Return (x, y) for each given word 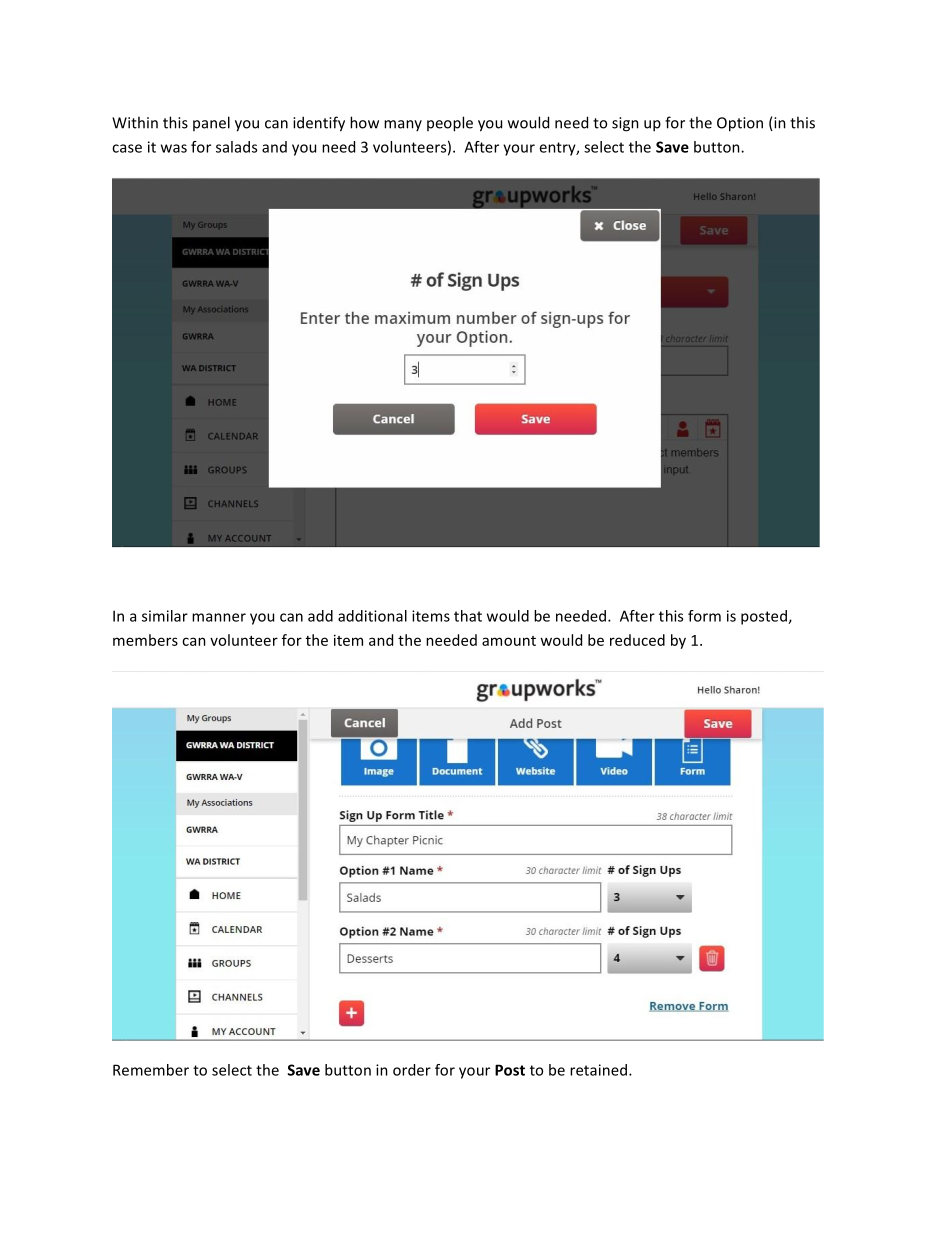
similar (165, 616)
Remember (151, 1070)
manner (219, 617)
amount (509, 641)
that (468, 616)
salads (236, 147)
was (174, 148)
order (412, 1070)
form (704, 616)
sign (625, 124)
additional (372, 616)
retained (598, 1070)
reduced (637, 640)
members (145, 640)
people (450, 124)
